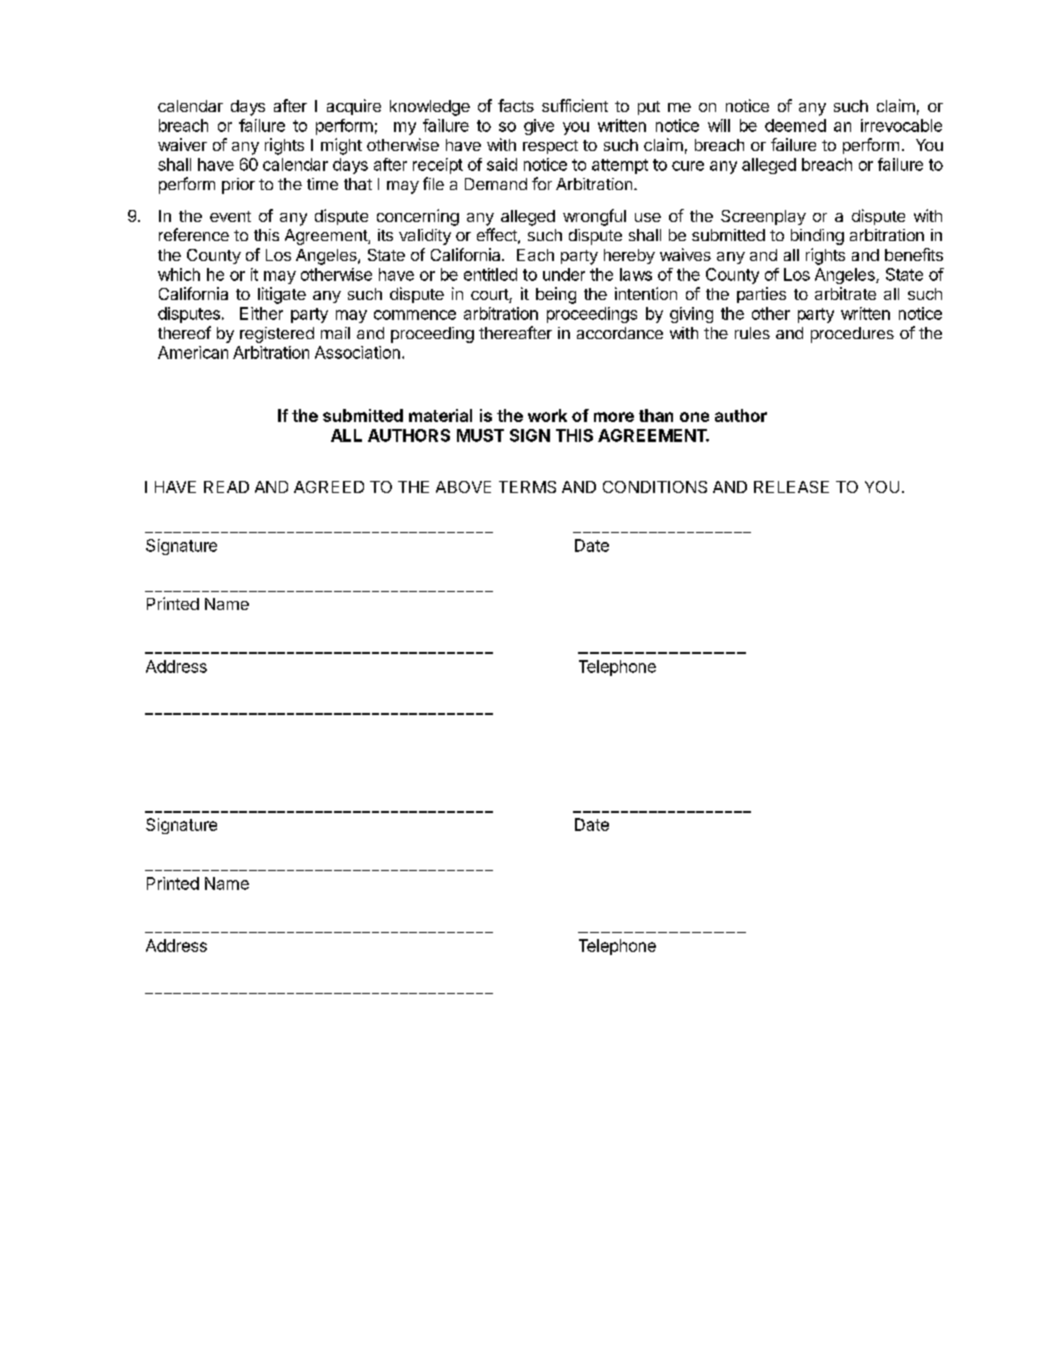 The width and height of the screenshot is (1040, 1345). I want to click on give, so click(539, 127).
